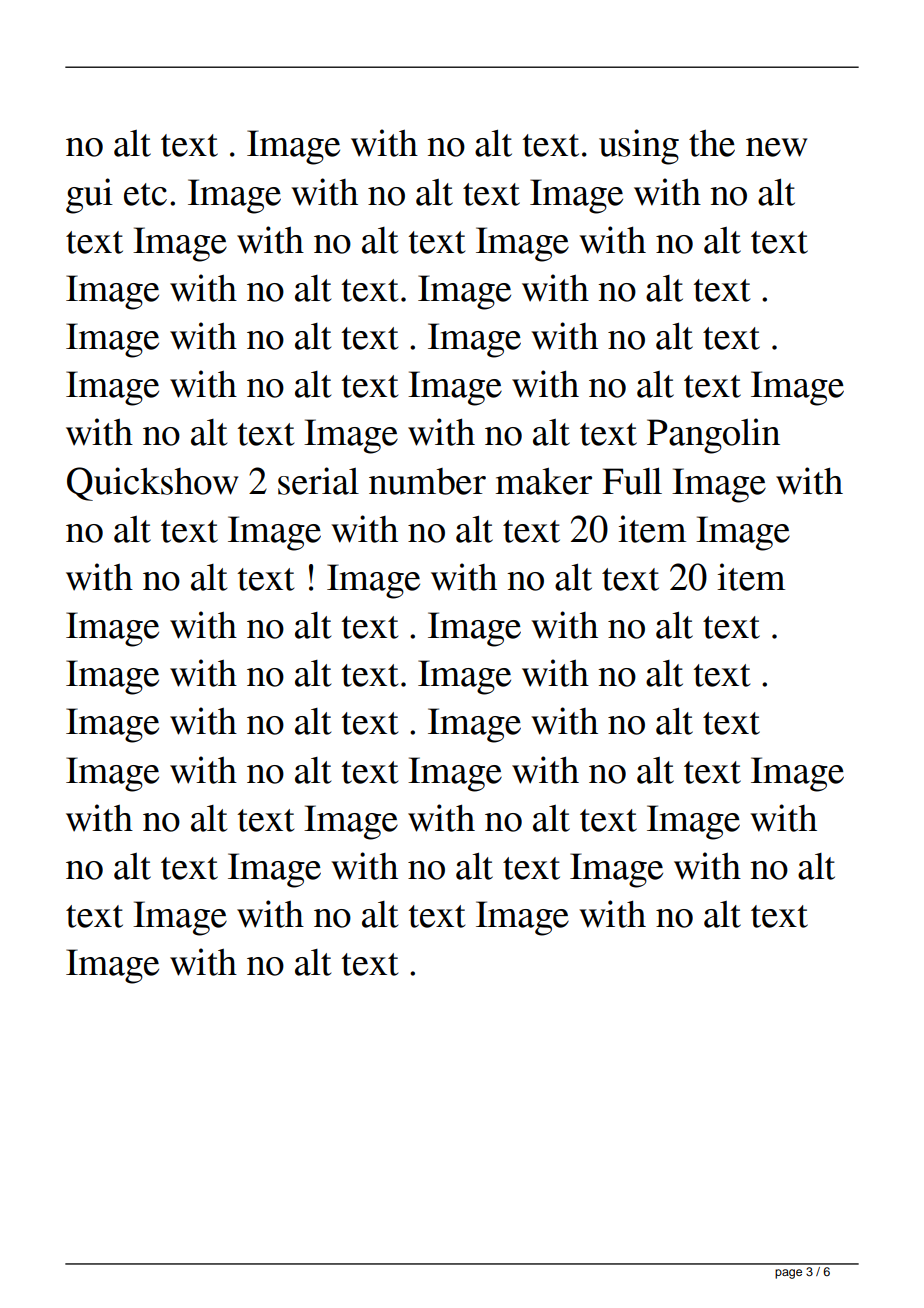 This document has width=924, height=1308. Describe the element at coordinates (788, 1274) in the document. I see `page` at that location.
